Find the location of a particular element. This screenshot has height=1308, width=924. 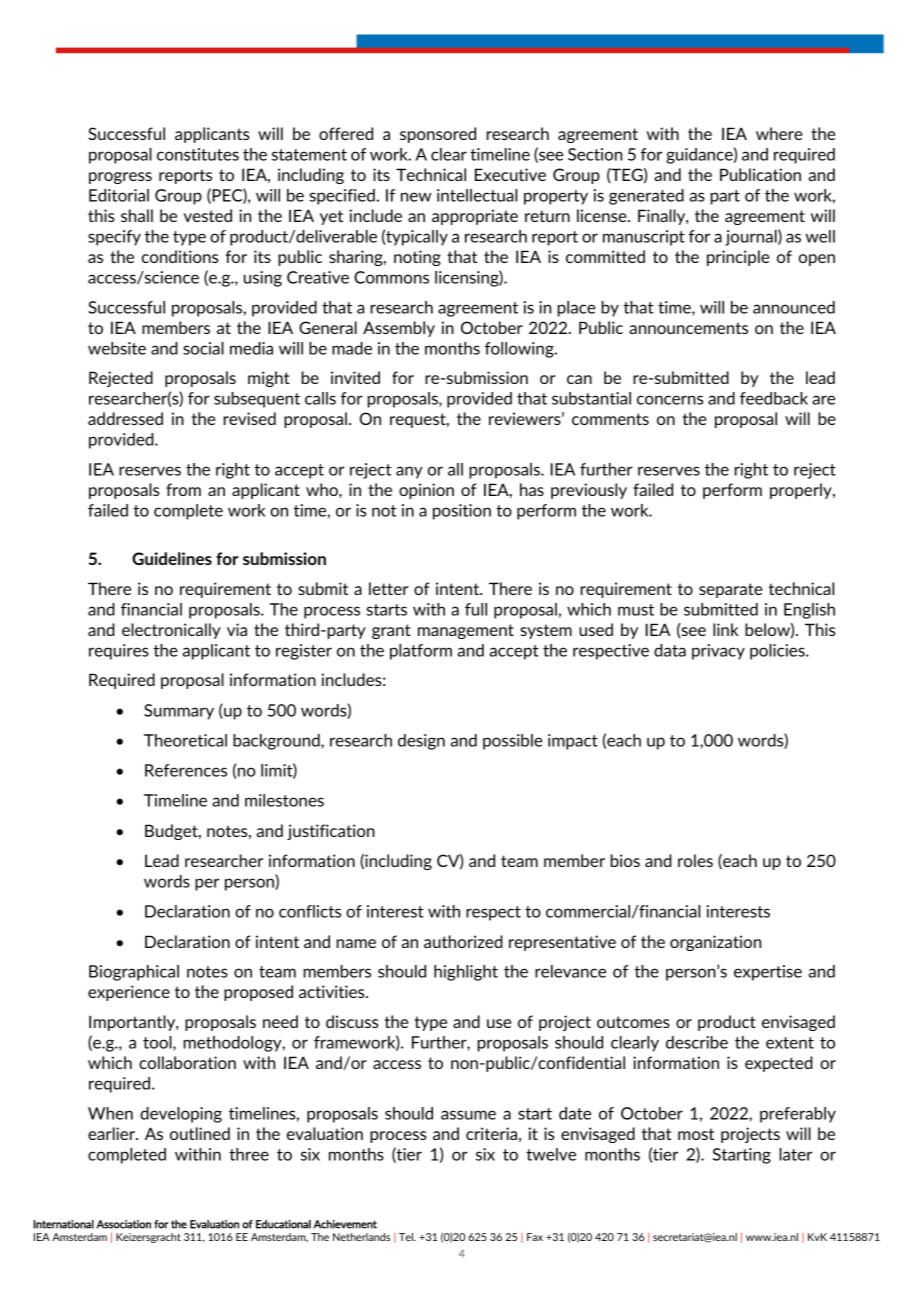

progress is located at coordinates (120, 178).
